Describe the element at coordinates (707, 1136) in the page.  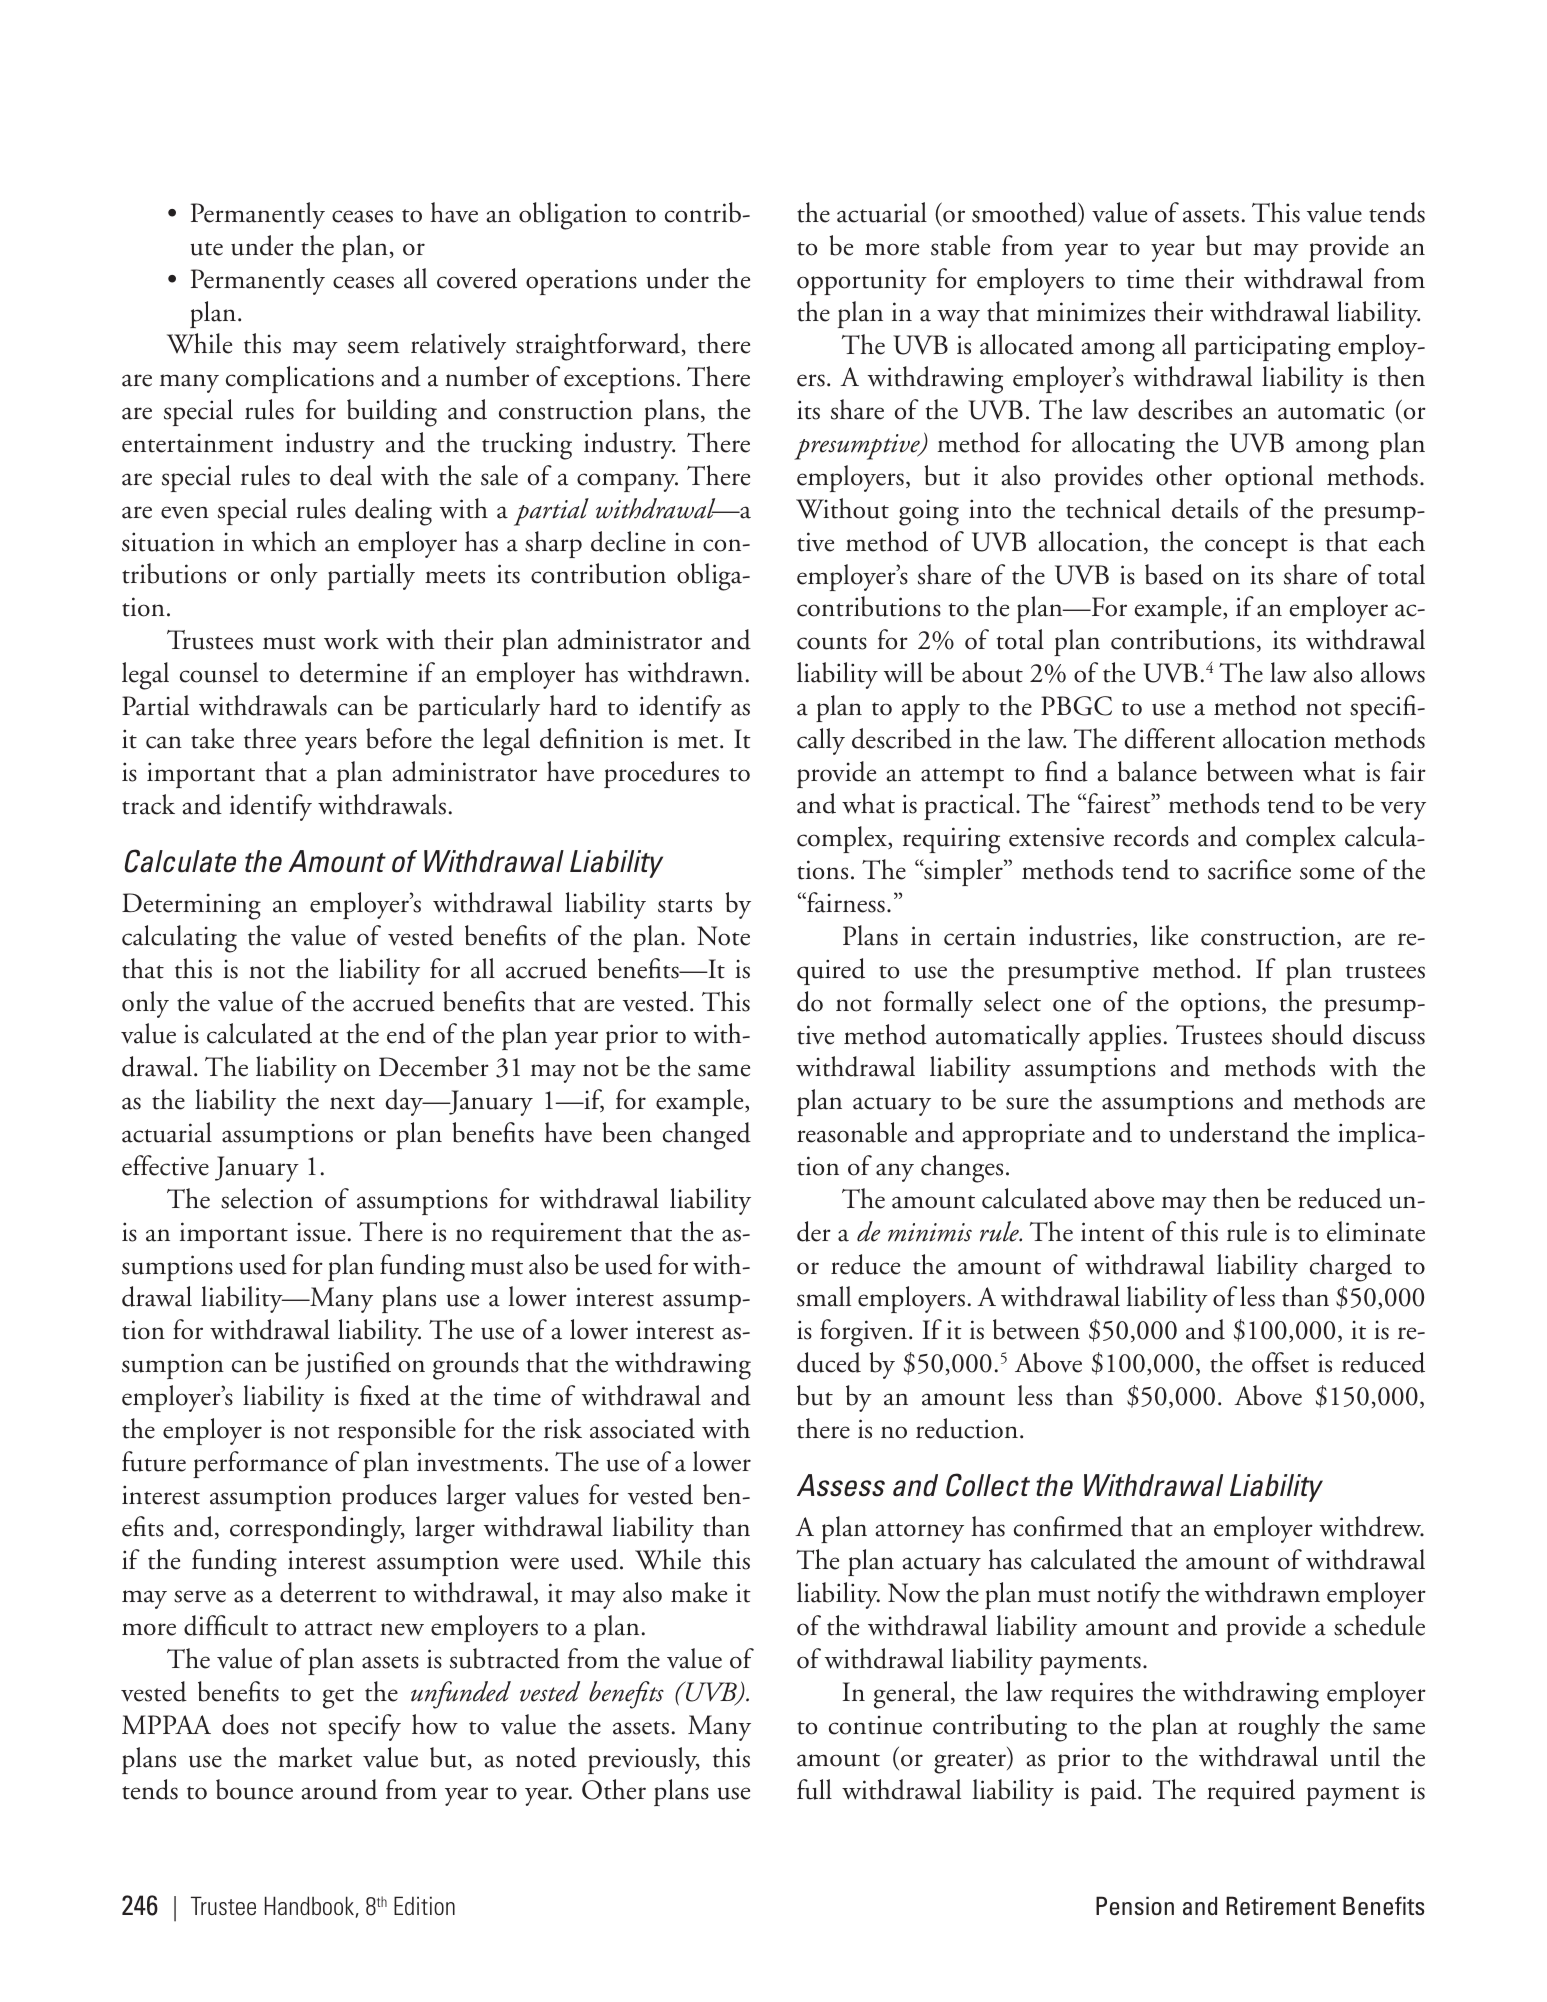
I see `changed` at that location.
